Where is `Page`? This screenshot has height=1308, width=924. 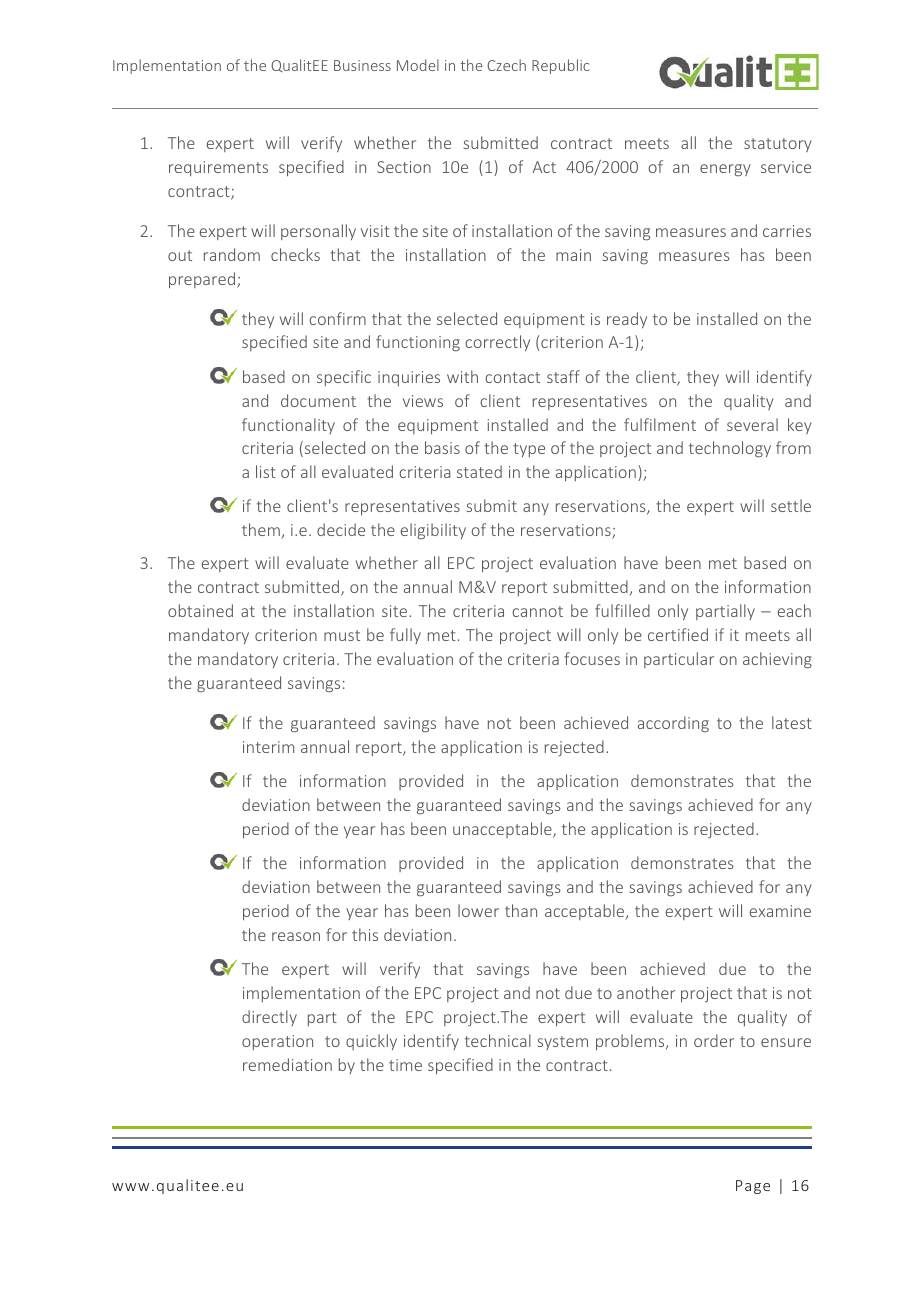
Page is located at coordinates (753, 1187).
